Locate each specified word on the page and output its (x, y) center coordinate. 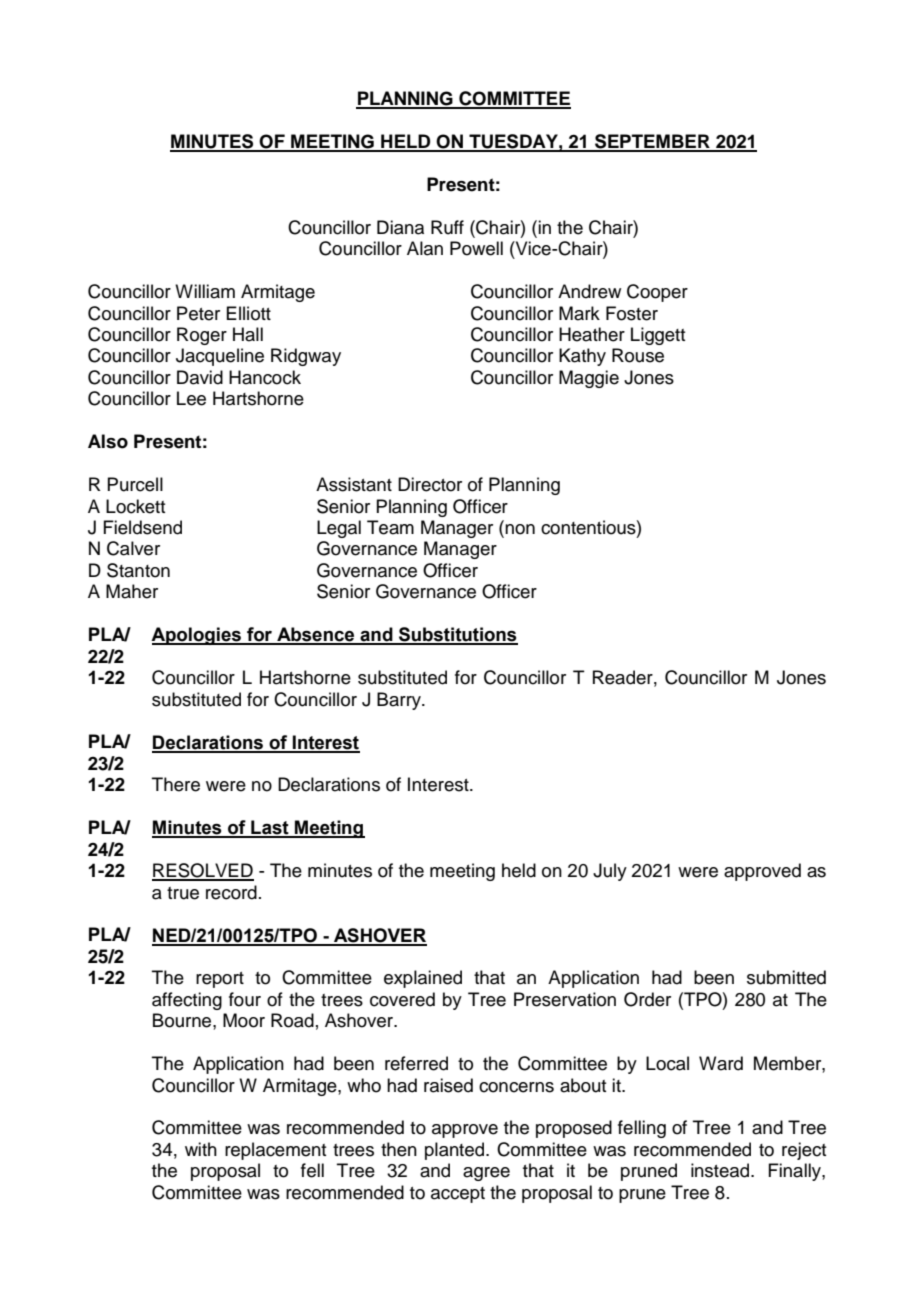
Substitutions (457, 635)
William (205, 291)
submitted (786, 977)
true (183, 893)
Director (430, 484)
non (519, 530)
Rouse (638, 355)
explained (423, 979)
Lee (191, 398)
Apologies (197, 636)
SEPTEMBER (652, 142)
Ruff (447, 227)
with (201, 1149)
